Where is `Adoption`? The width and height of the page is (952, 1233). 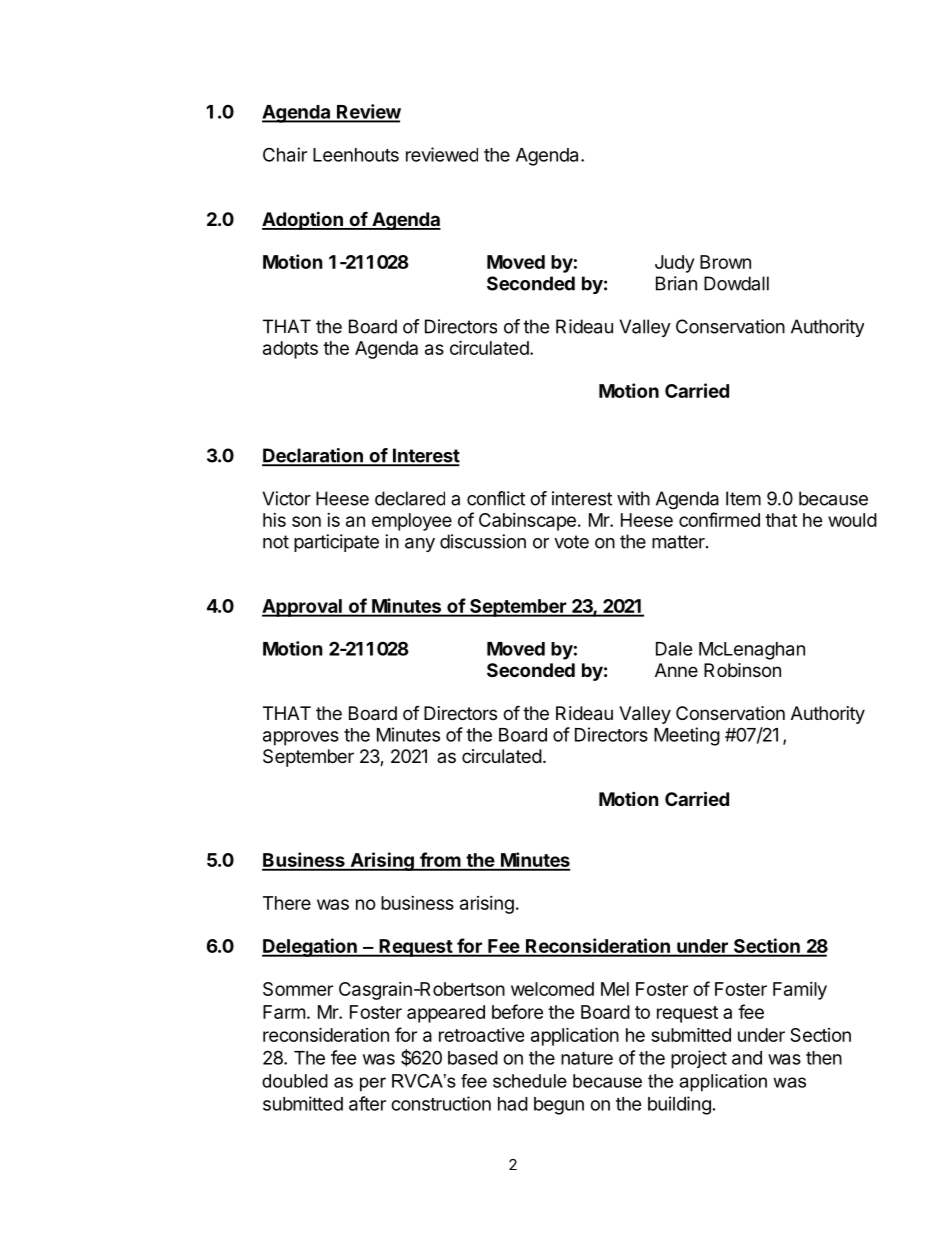
Adoption is located at coordinates (303, 220).
